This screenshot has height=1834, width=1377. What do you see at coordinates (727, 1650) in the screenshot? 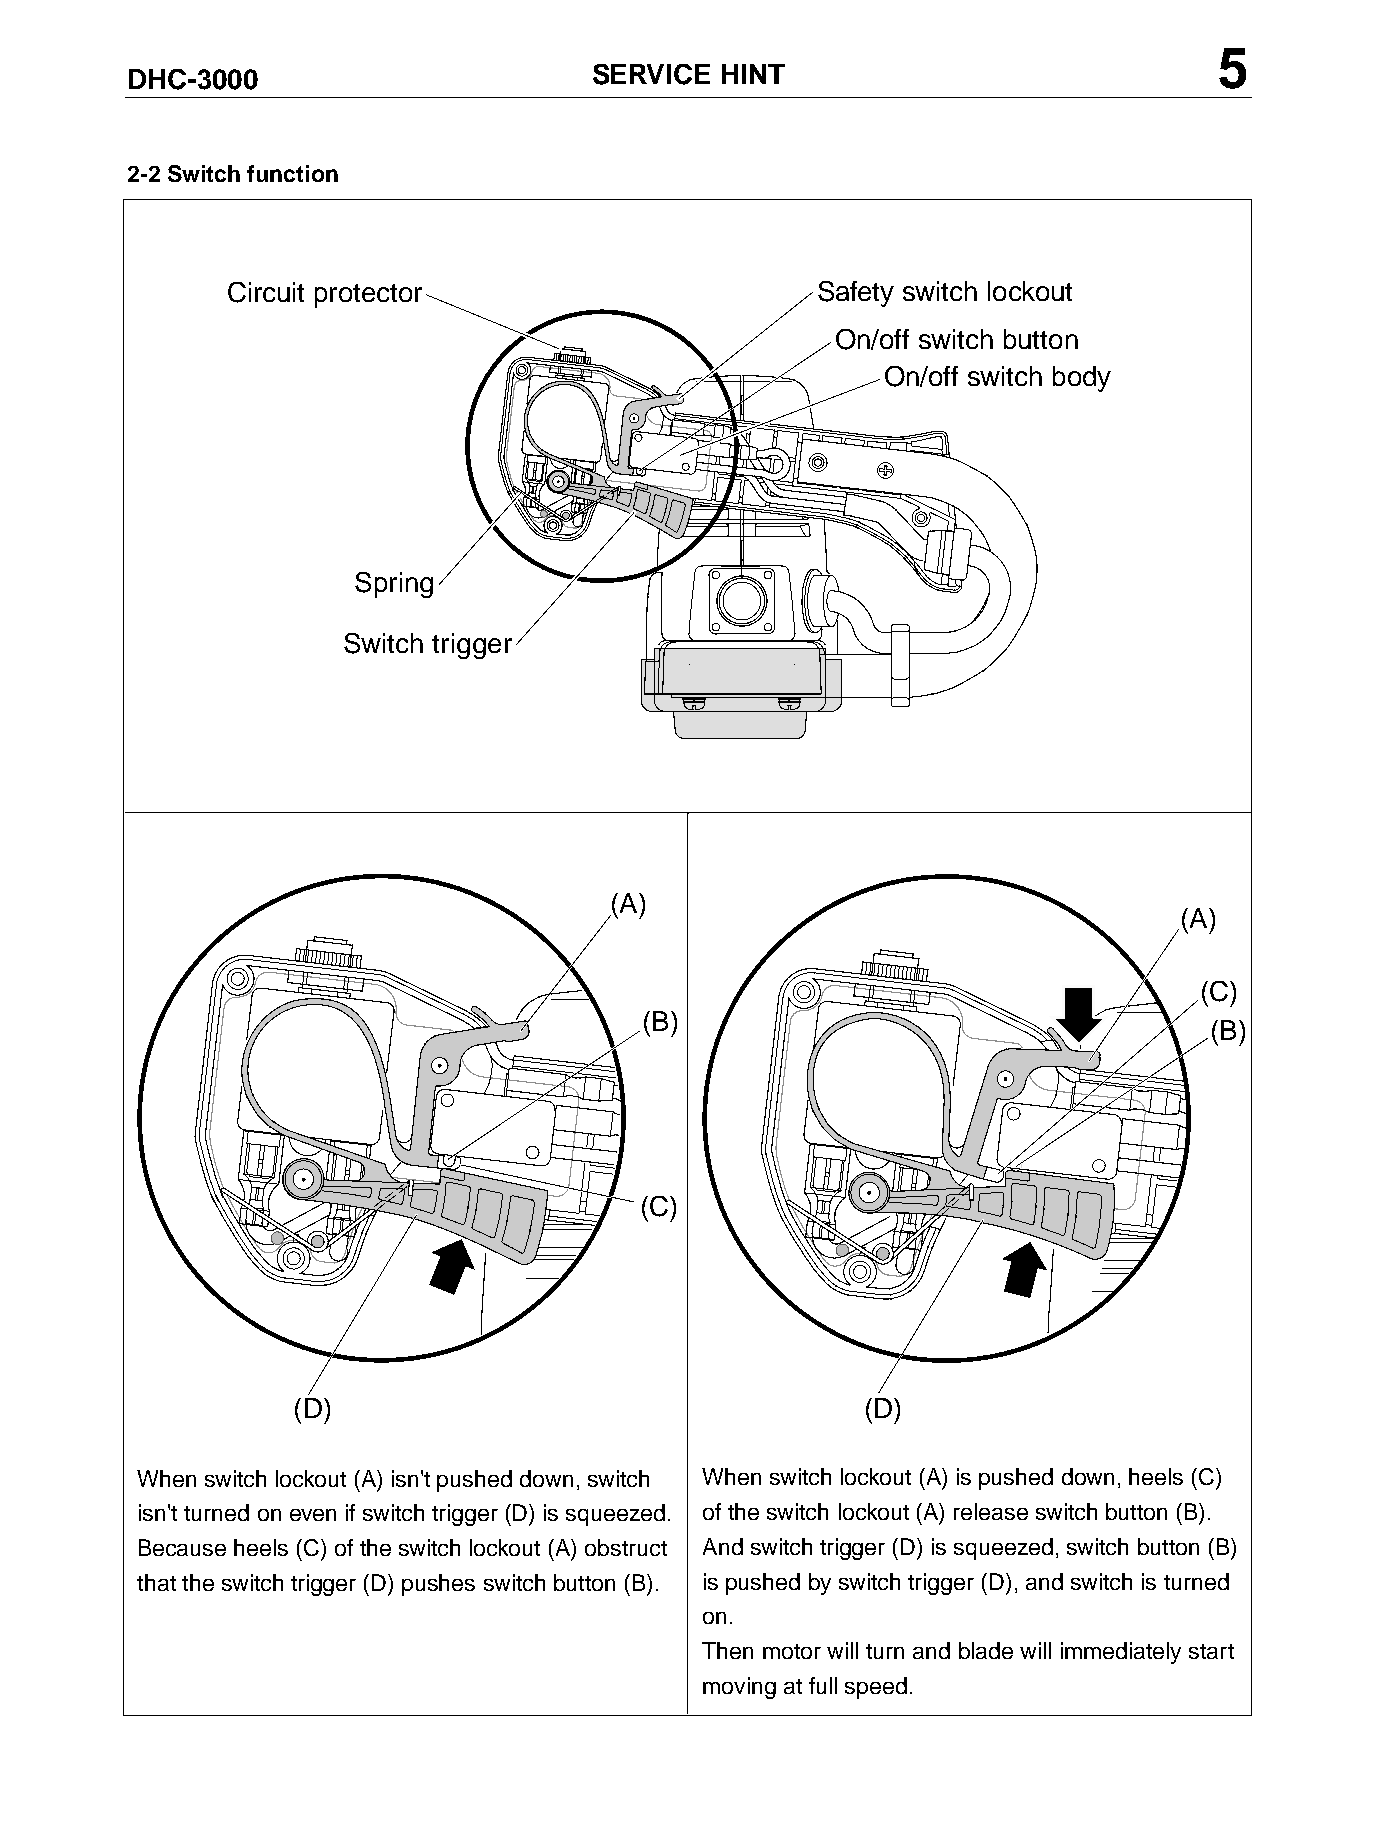
I see `Then` at bounding box center [727, 1650].
